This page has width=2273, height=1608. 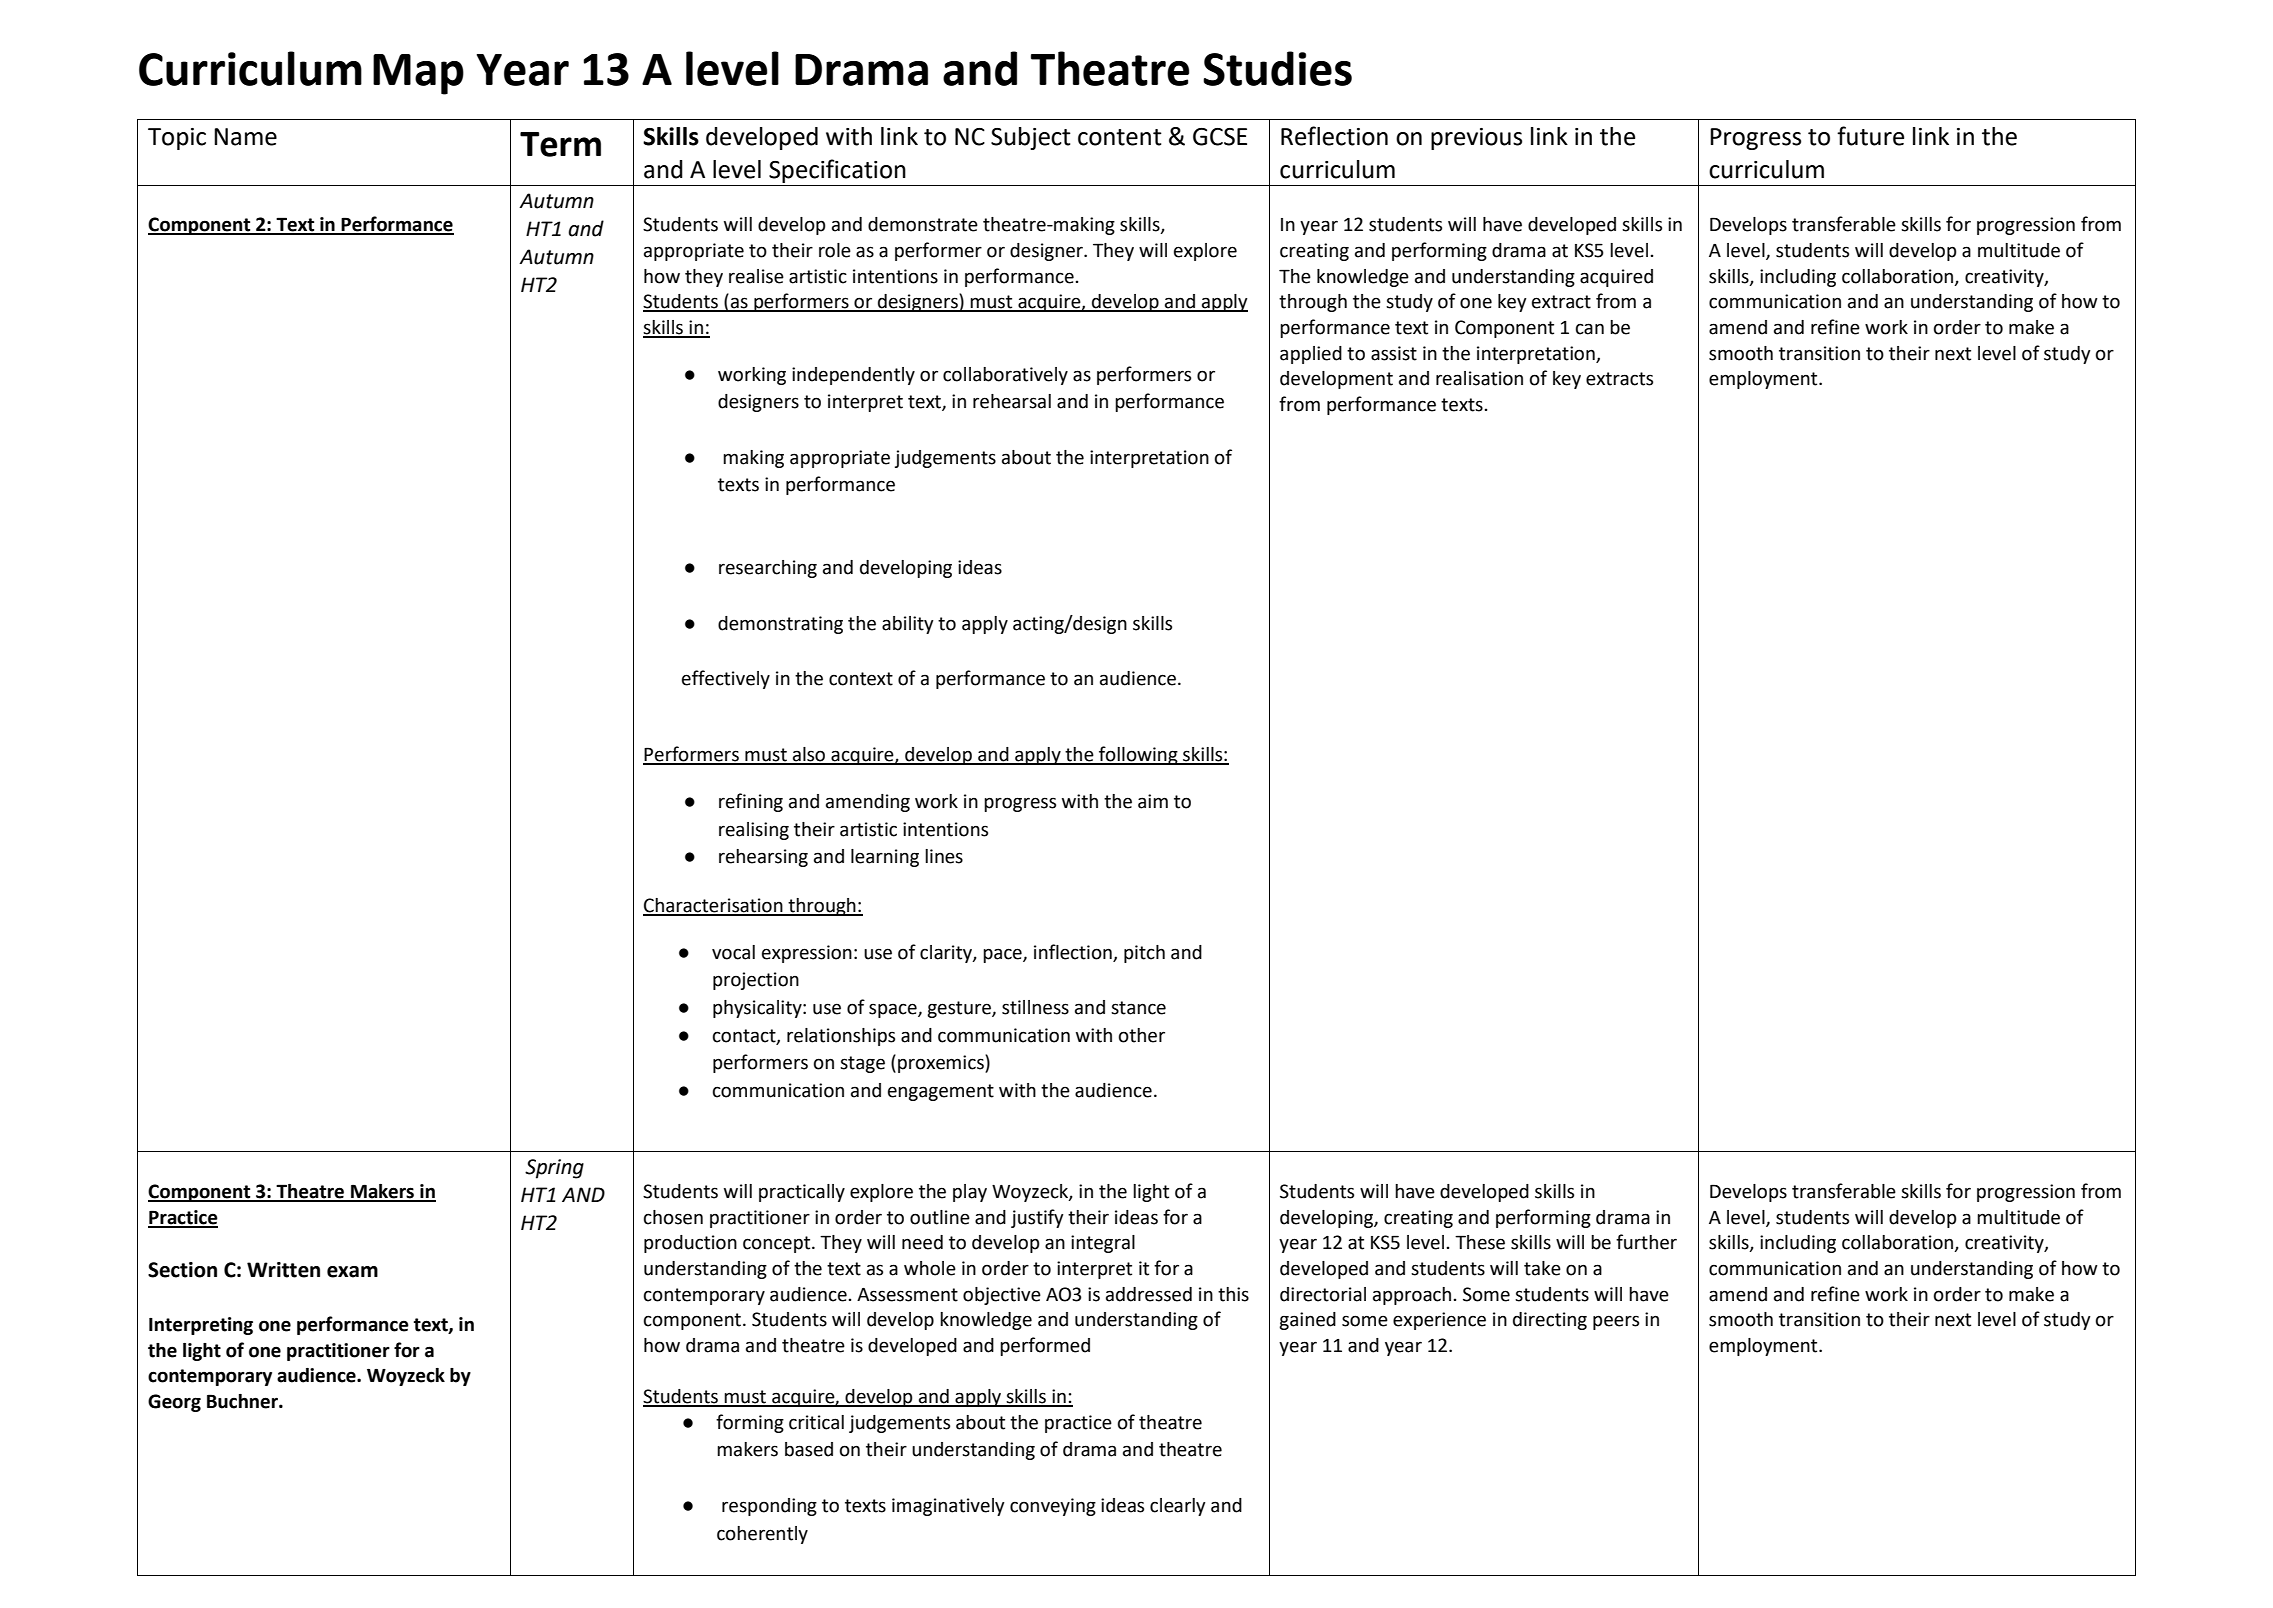 What do you see at coordinates (1031, 138) in the page?
I see `Subject` at bounding box center [1031, 138].
